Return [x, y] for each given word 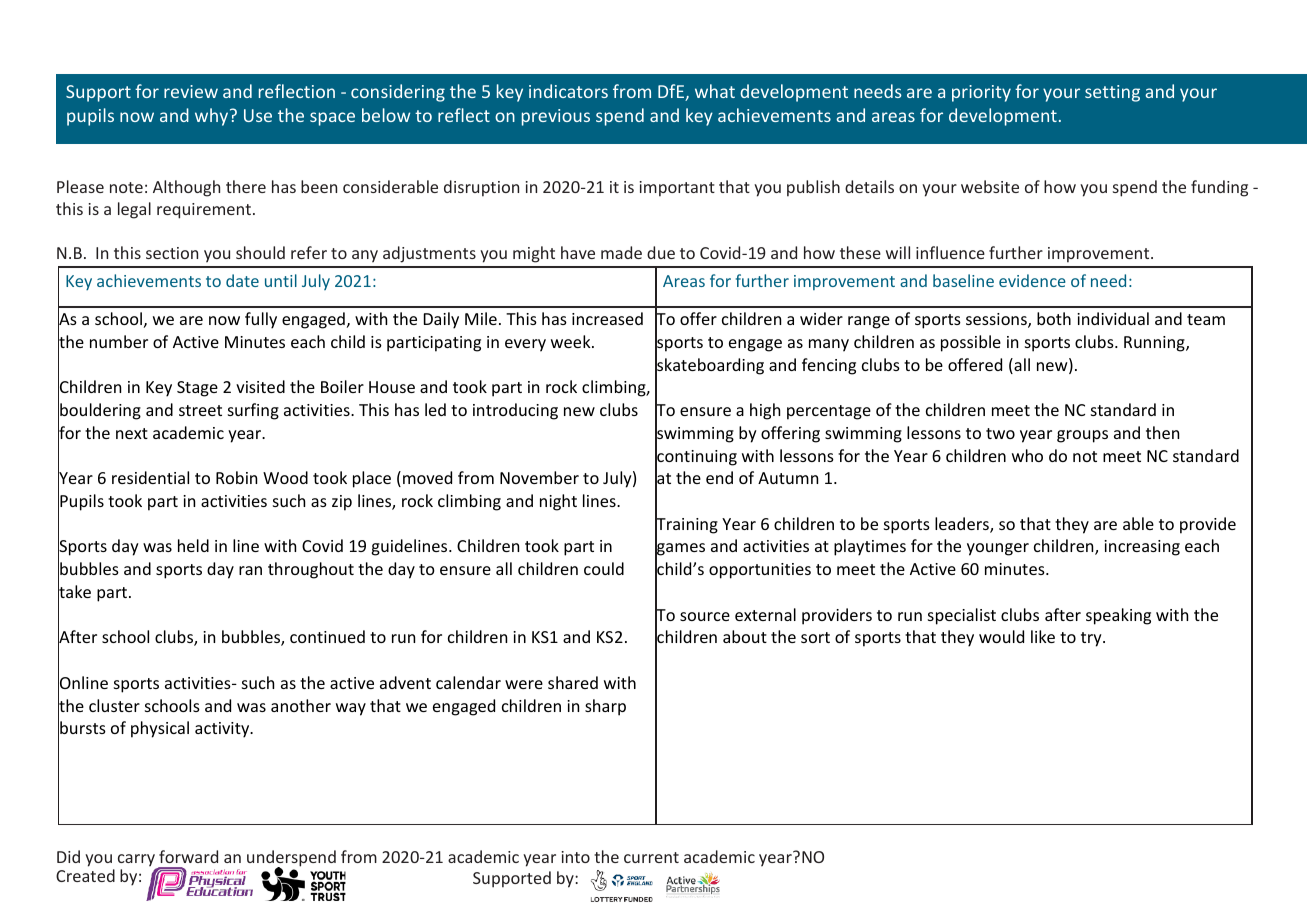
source [705, 616]
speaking [1118, 616]
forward [188, 856]
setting [1112, 93]
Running [1155, 344]
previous [556, 117]
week [572, 341]
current [651, 857]
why [213, 117]
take [74, 592]
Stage [197, 389]
